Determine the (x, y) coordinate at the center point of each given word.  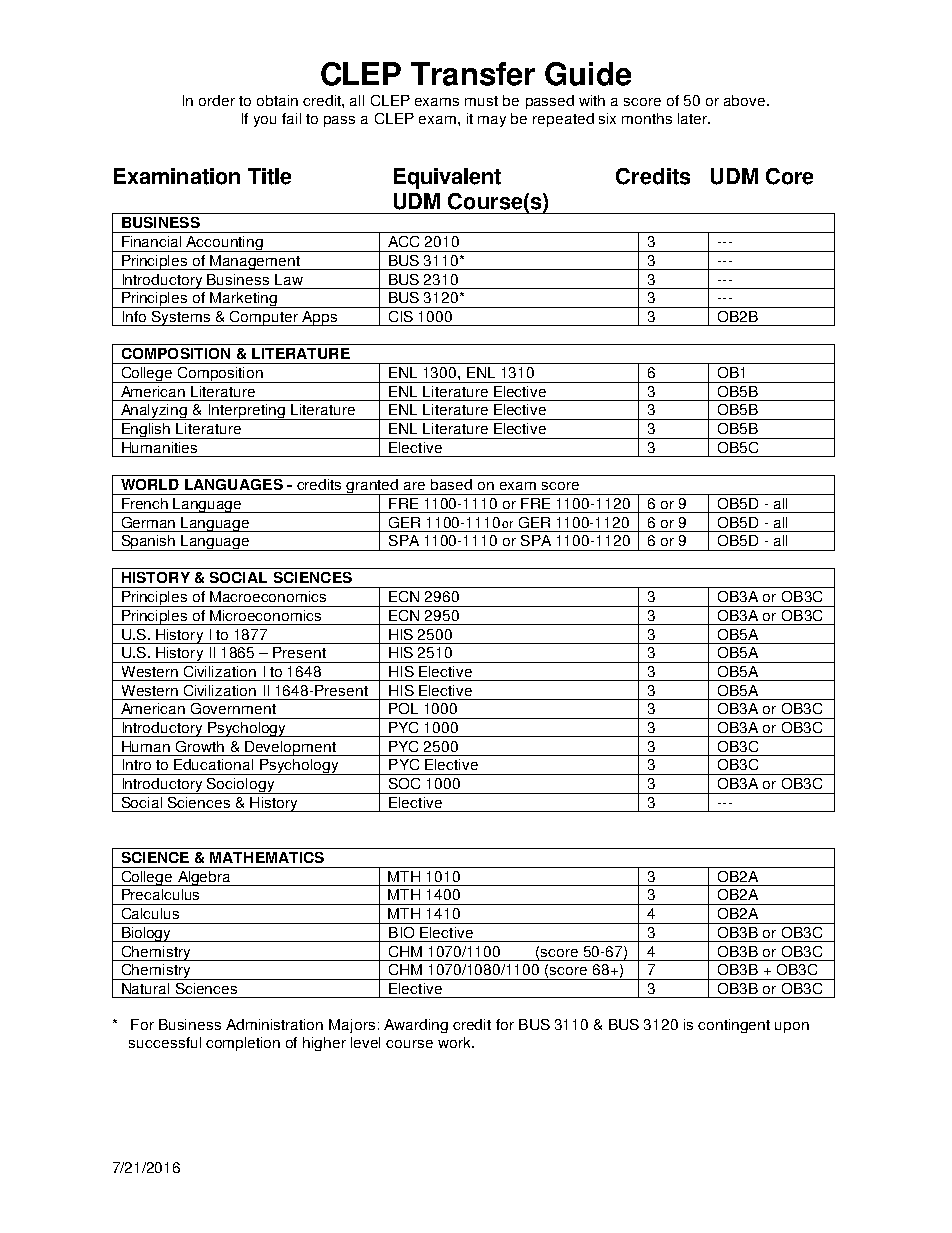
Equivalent (447, 178)
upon (792, 1027)
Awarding (416, 1026)
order (217, 100)
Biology (147, 934)
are (414, 486)
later (694, 118)
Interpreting (246, 412)
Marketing (244, 300)
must (481, 101)
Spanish (148, 543)
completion (243, 1044)
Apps (319, 318)
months (647, 118)
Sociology (241, 786)
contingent (734, 1026)
